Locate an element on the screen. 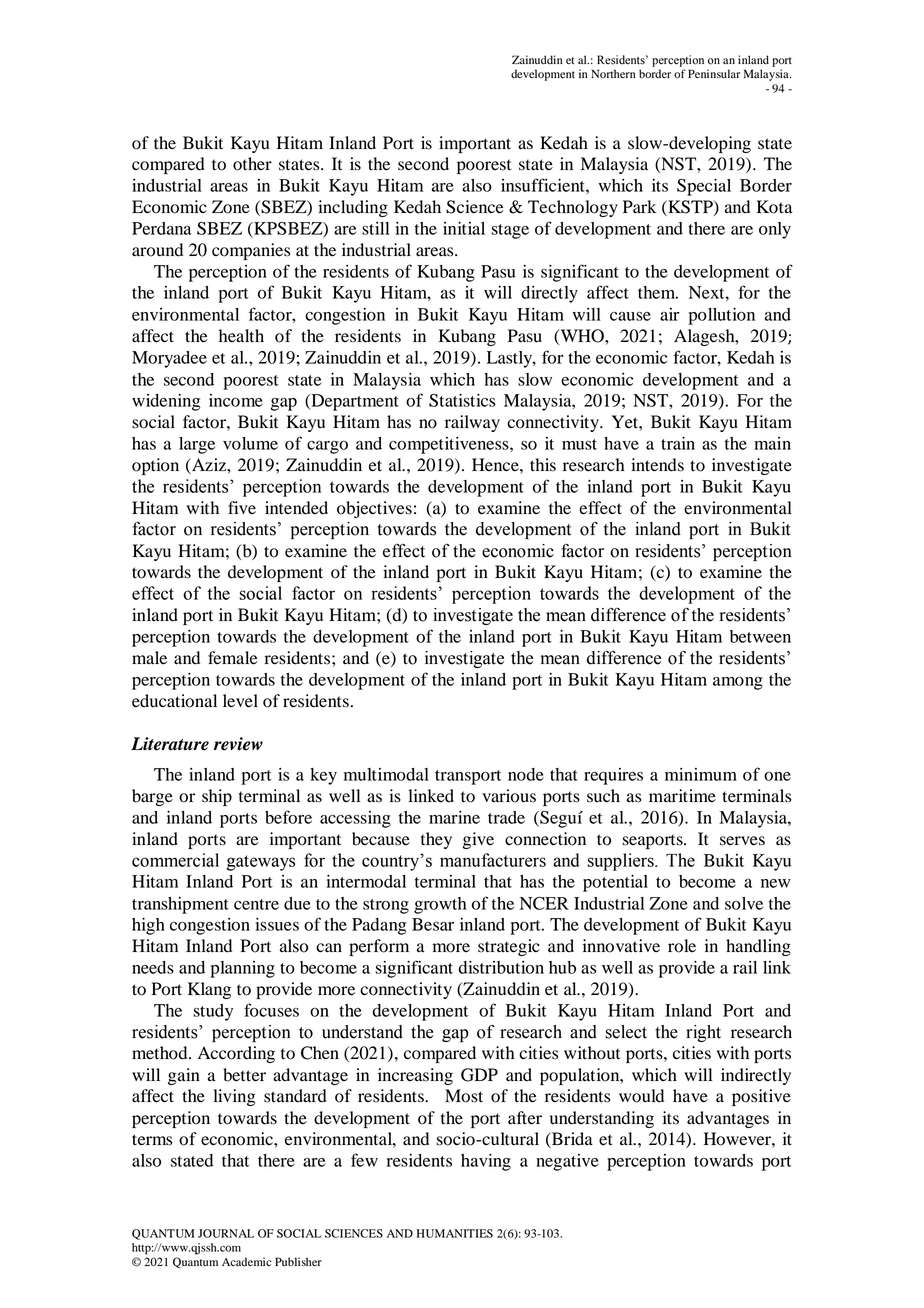 The width and height of the screenshot is (924, 1308). among is located at coordinates (738, 683).
